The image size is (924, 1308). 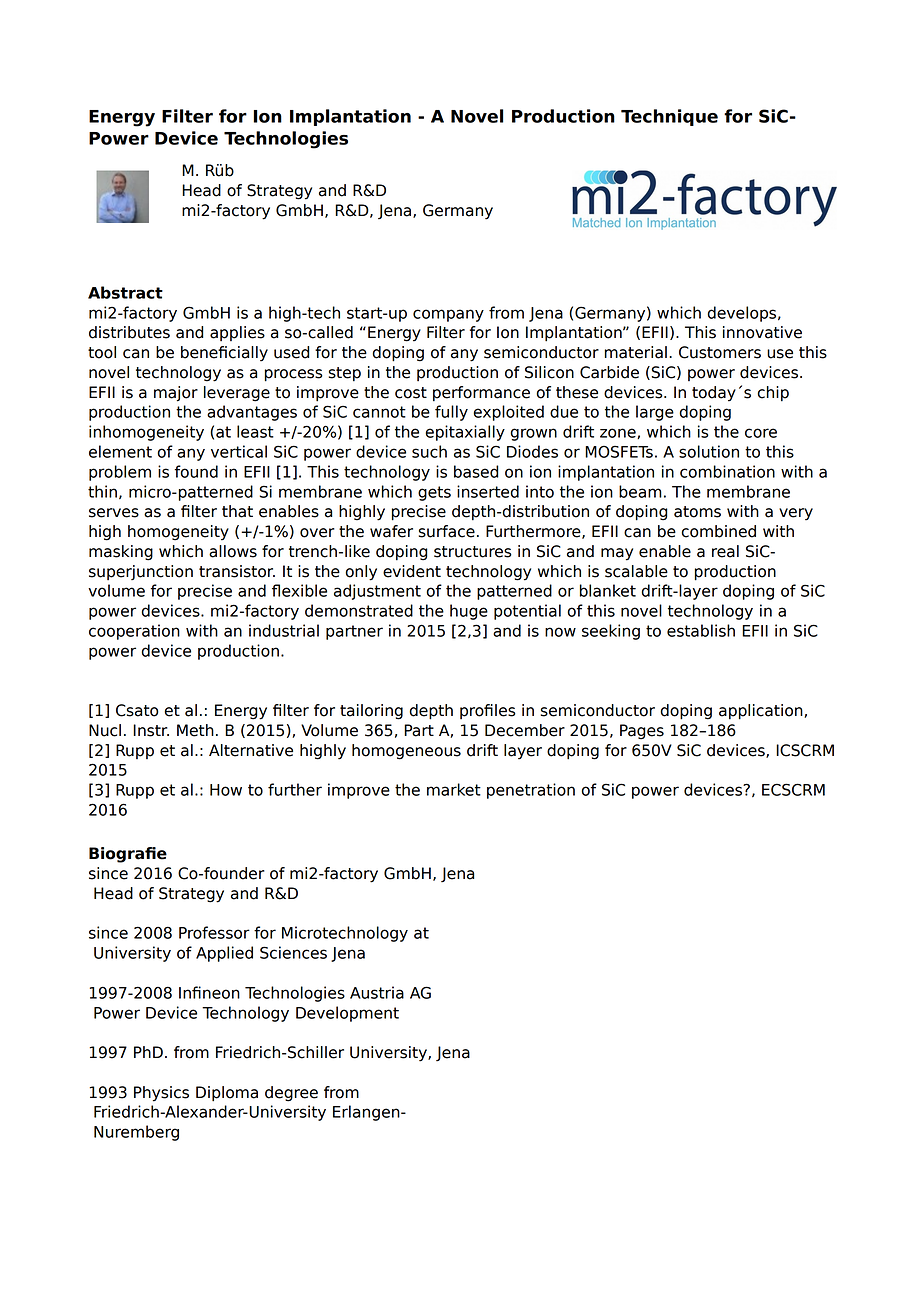 I want to click on application, so click(x=762, y=712).
